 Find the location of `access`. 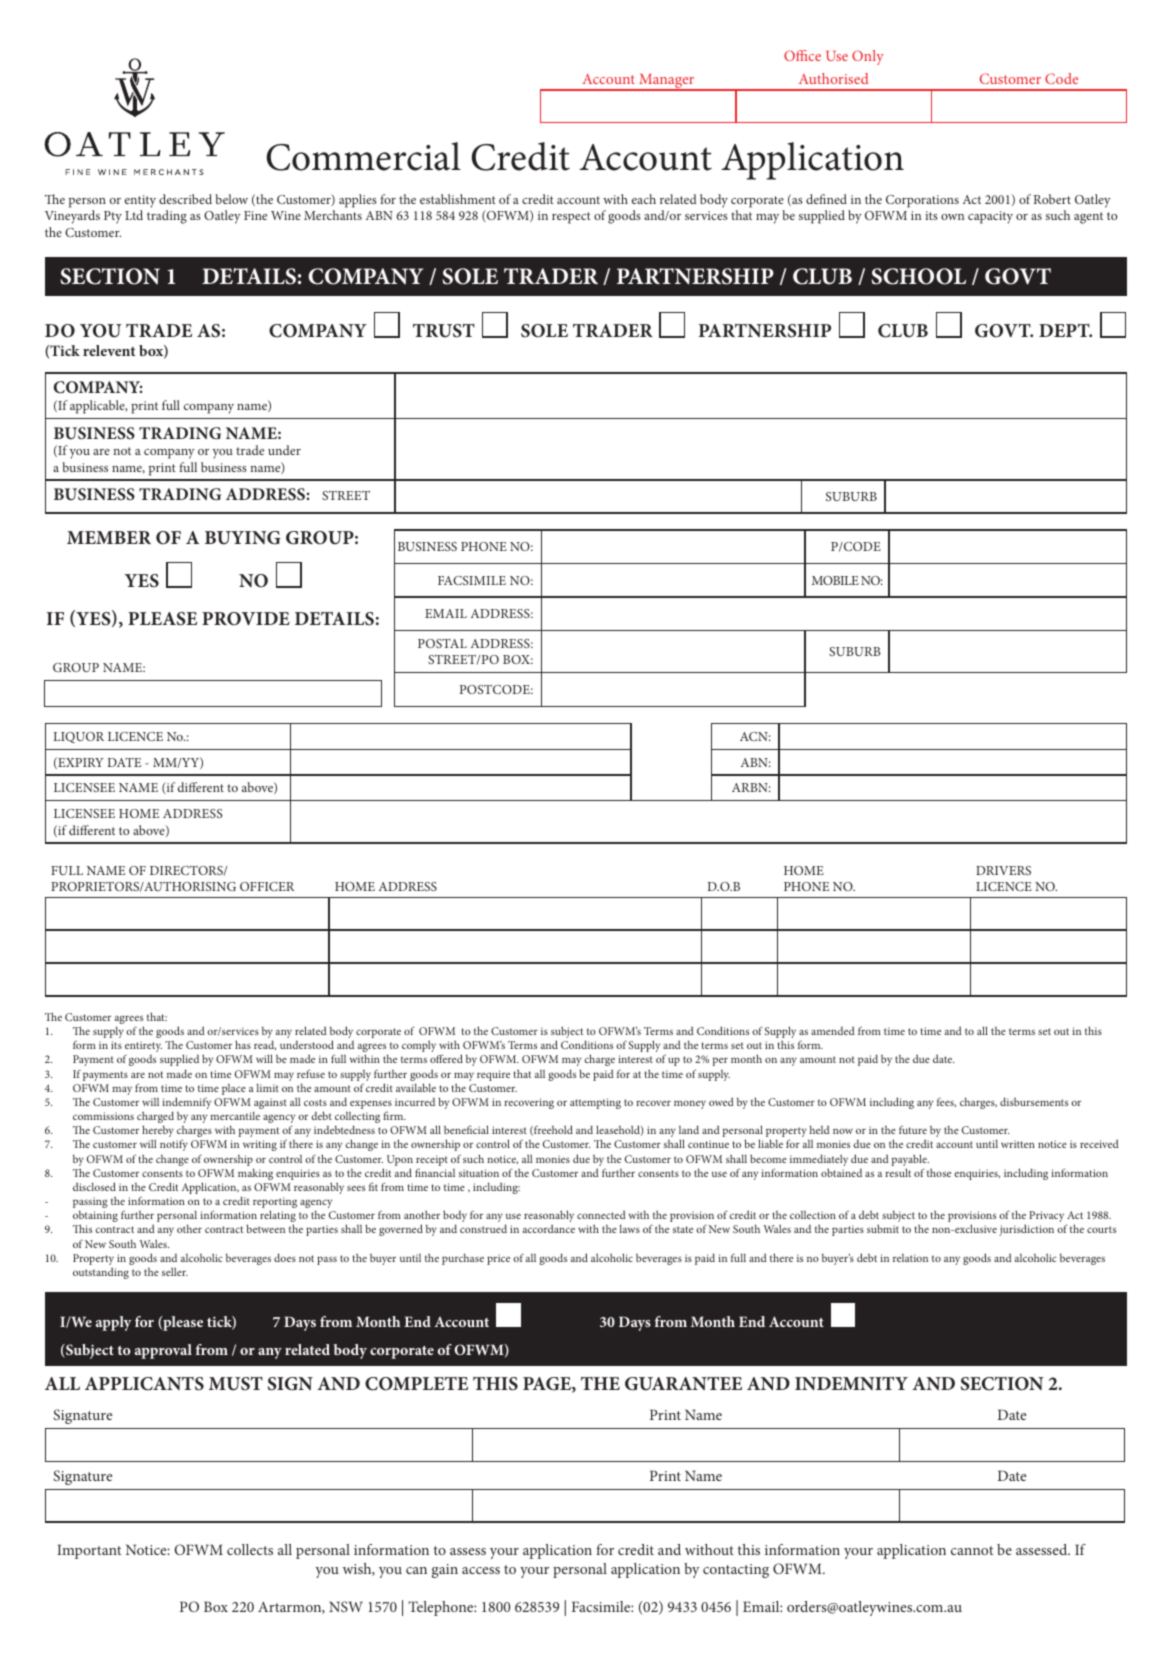

access is located at coordinates (481, 1570).
